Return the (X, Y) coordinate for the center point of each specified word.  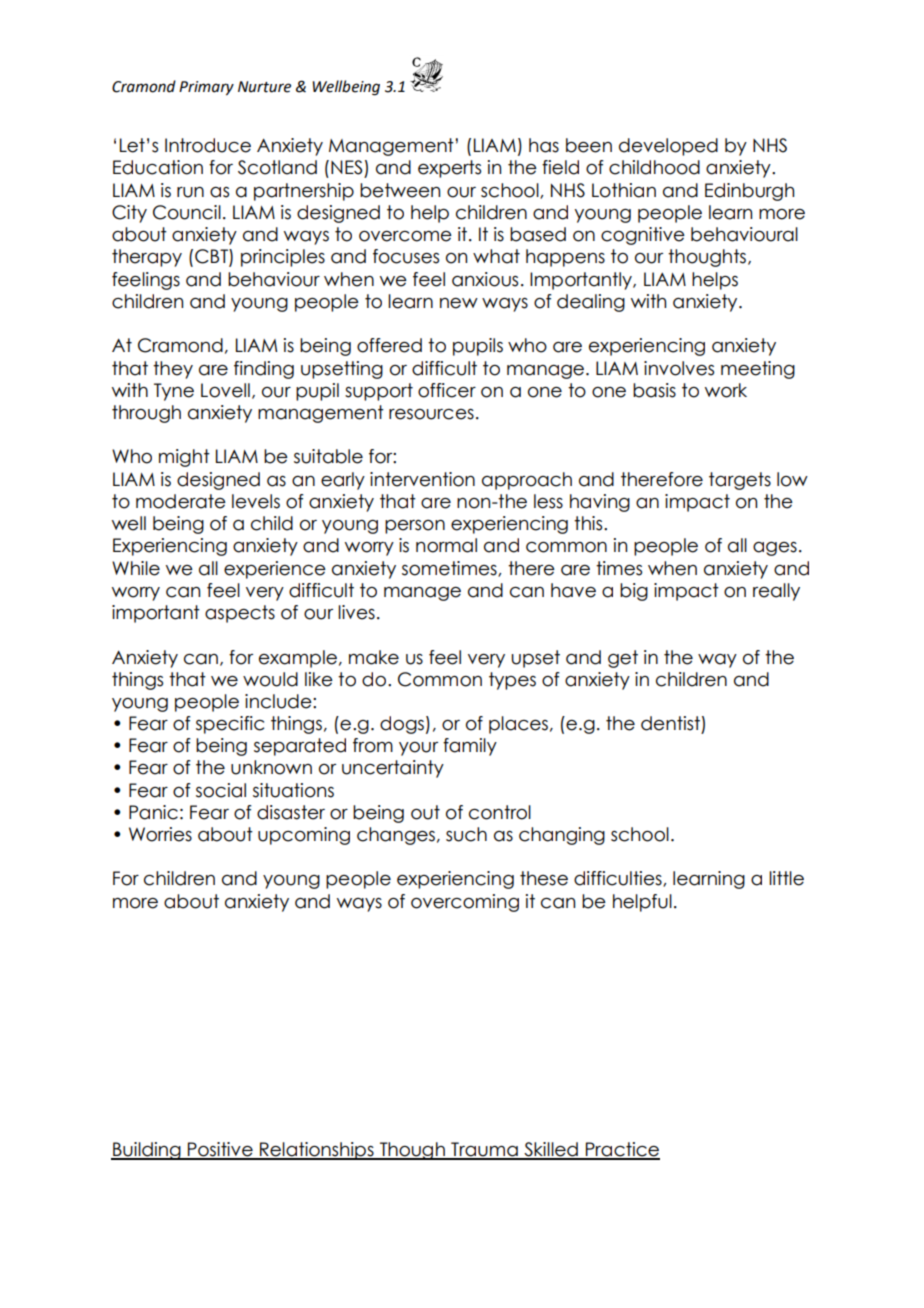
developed (668, 147)
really (776, 592)
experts (449, 169)
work (726, 390)
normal (446, 545)
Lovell (225, 390)
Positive (220, 1150)
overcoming (465, 903)
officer (447, 390)
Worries (160, 834)
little (786, 878)
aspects (240, 614)
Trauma (484, 1150)
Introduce (208, 145)
